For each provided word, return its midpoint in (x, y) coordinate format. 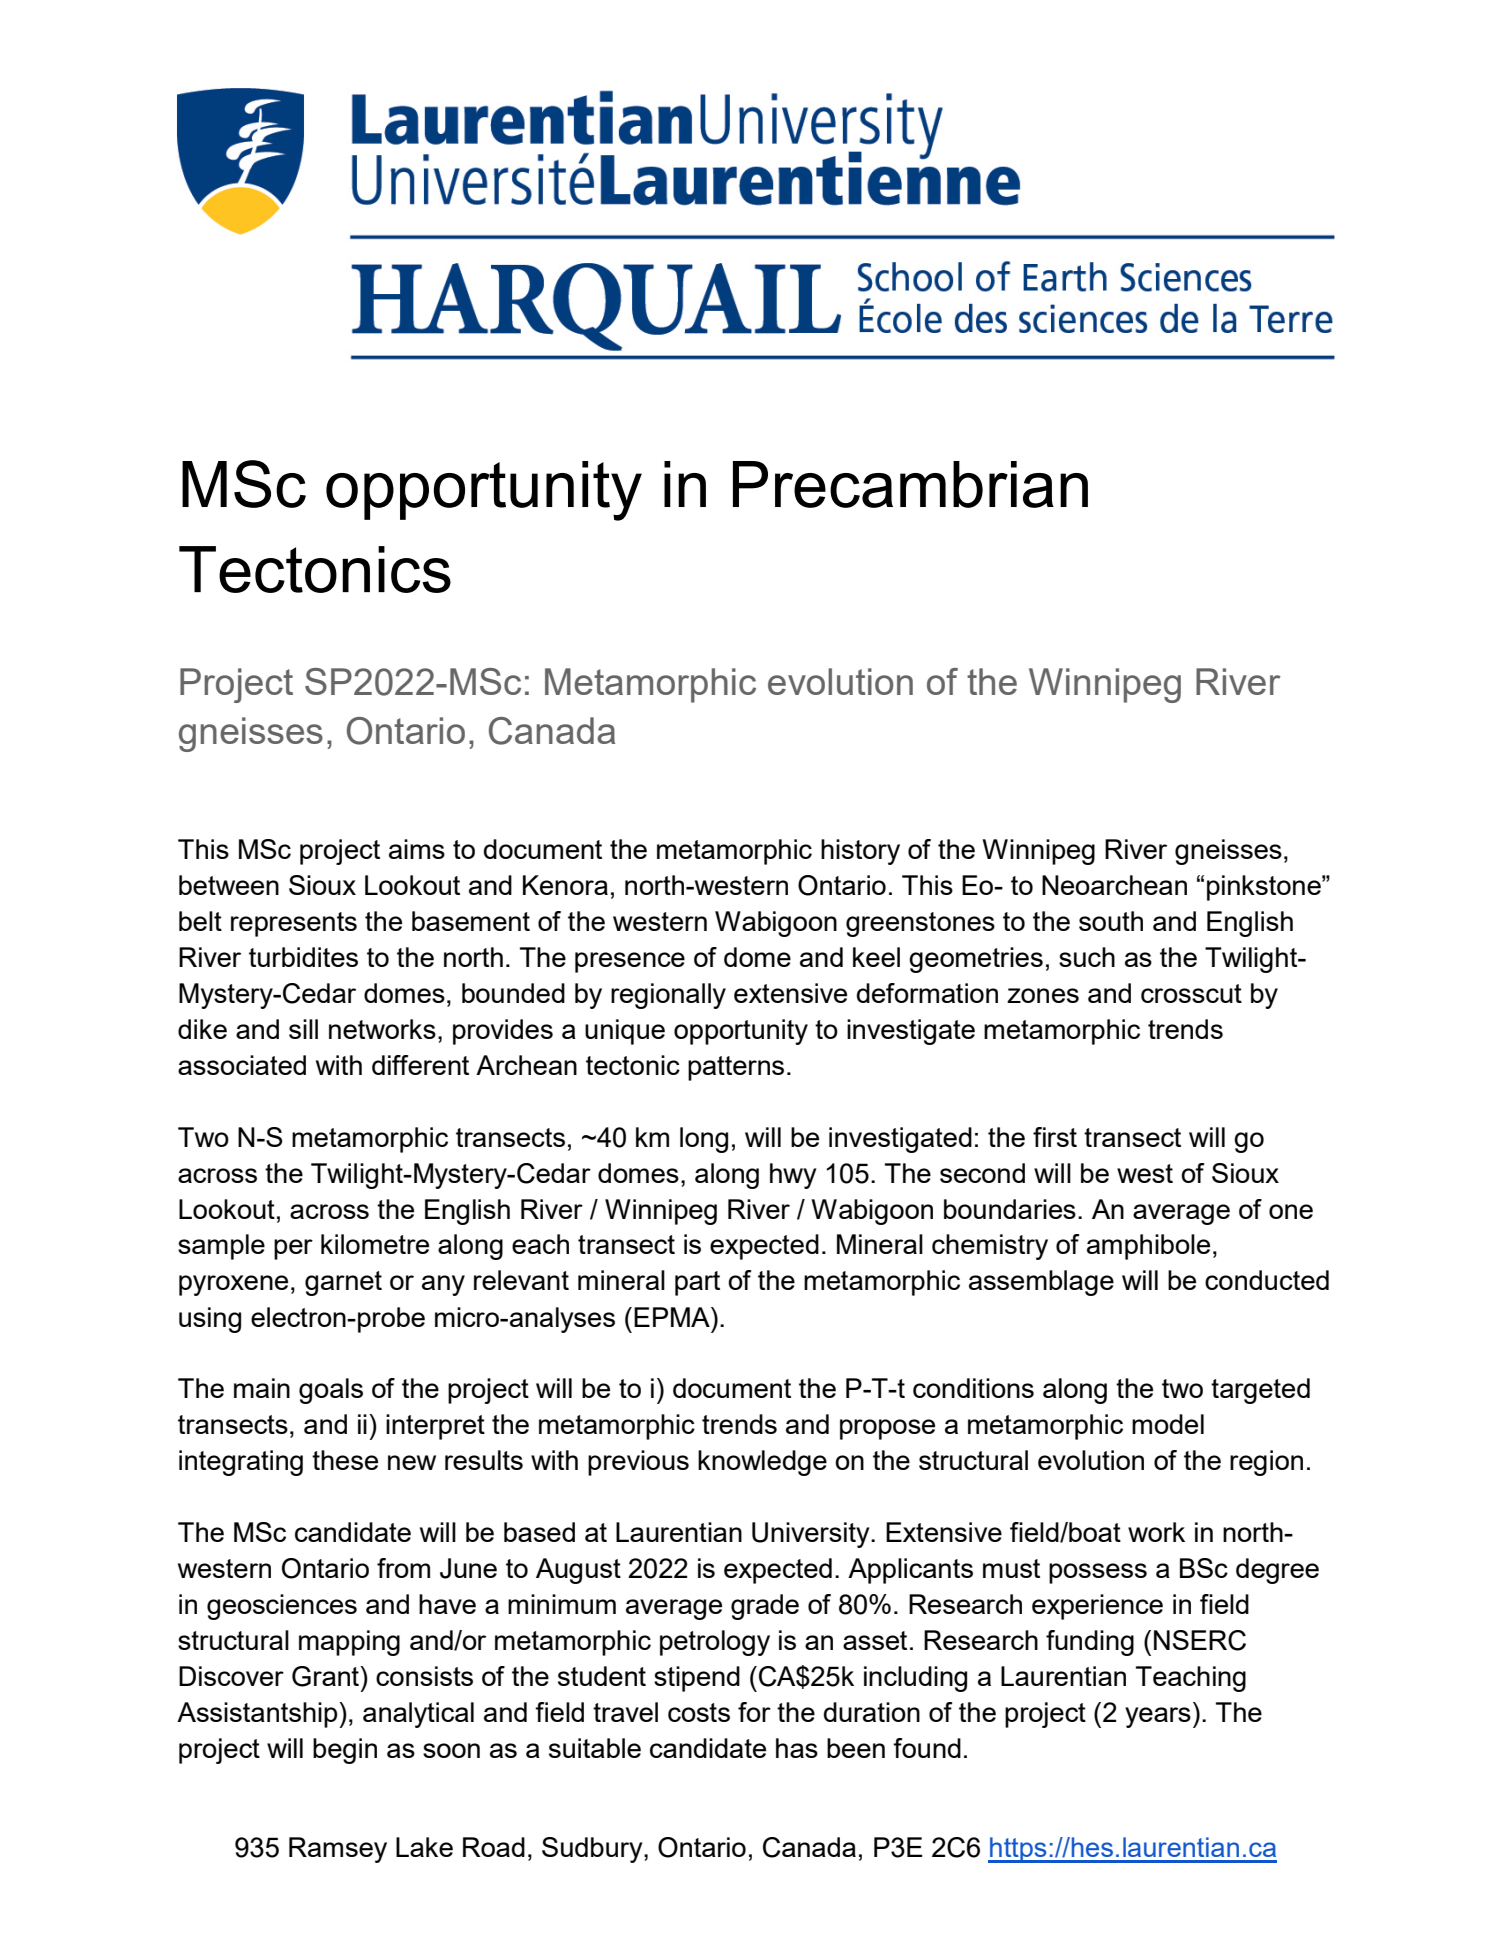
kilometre (375, 1244)
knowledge (762, 1463)
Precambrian (910, 484)
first (1055, 1137)
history (860, 852)
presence (630, 962)
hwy (793, 1176)
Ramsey (338, 1850)
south (1111, 921)
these (345, 1460)
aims (417, 849)
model (1168, 1424)
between (229, 885)
